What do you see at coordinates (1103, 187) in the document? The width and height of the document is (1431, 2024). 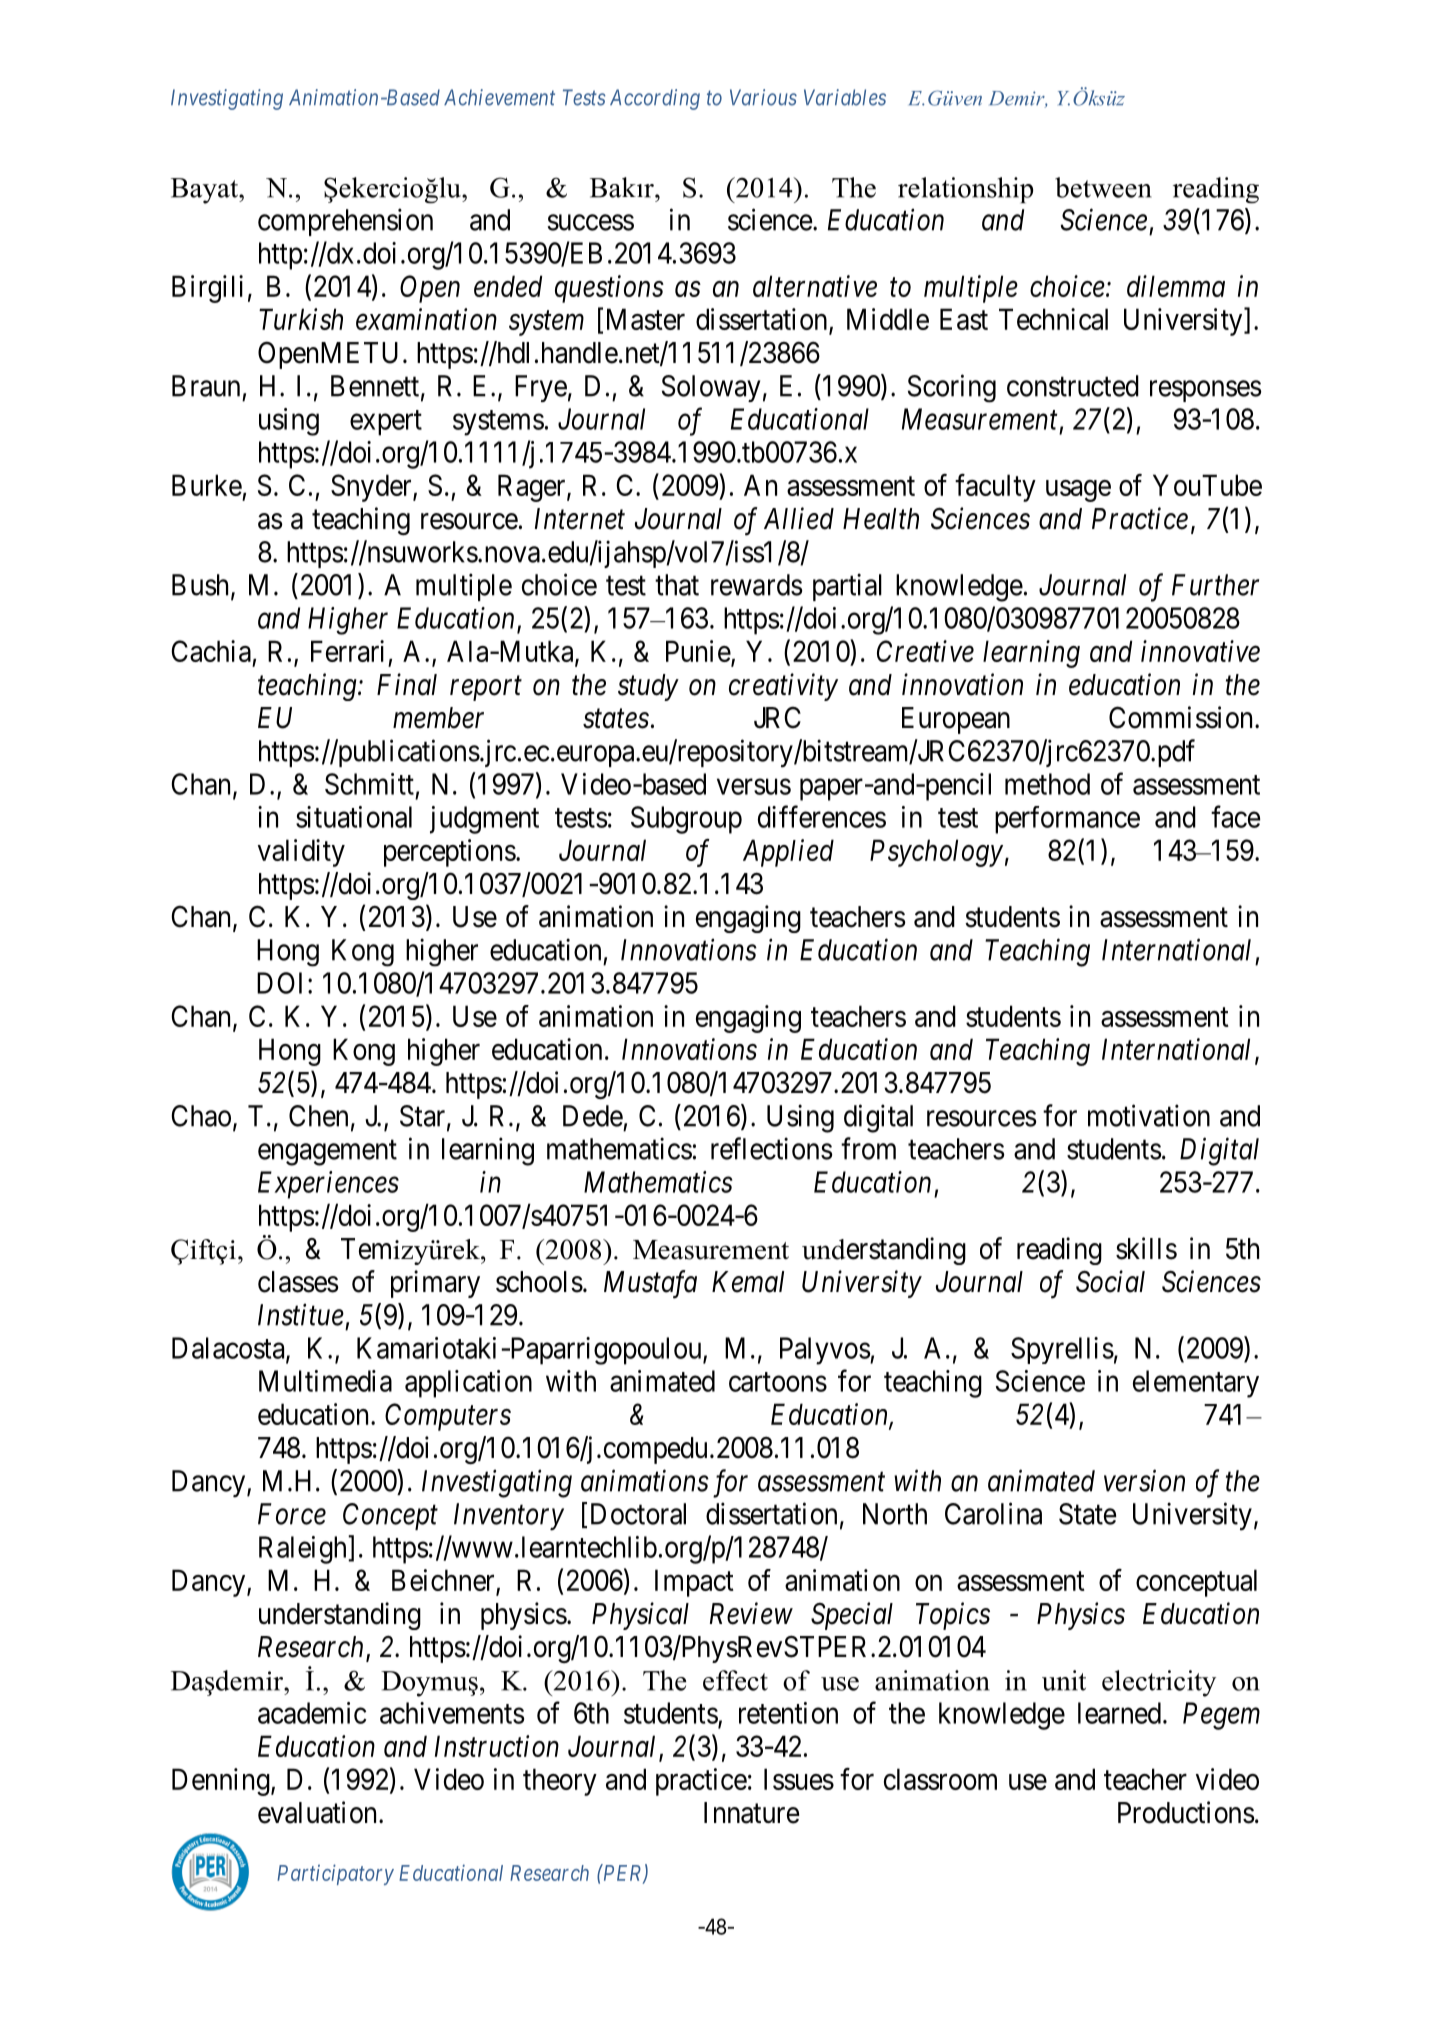 I see `between` at bounding box center [1103, 187].
